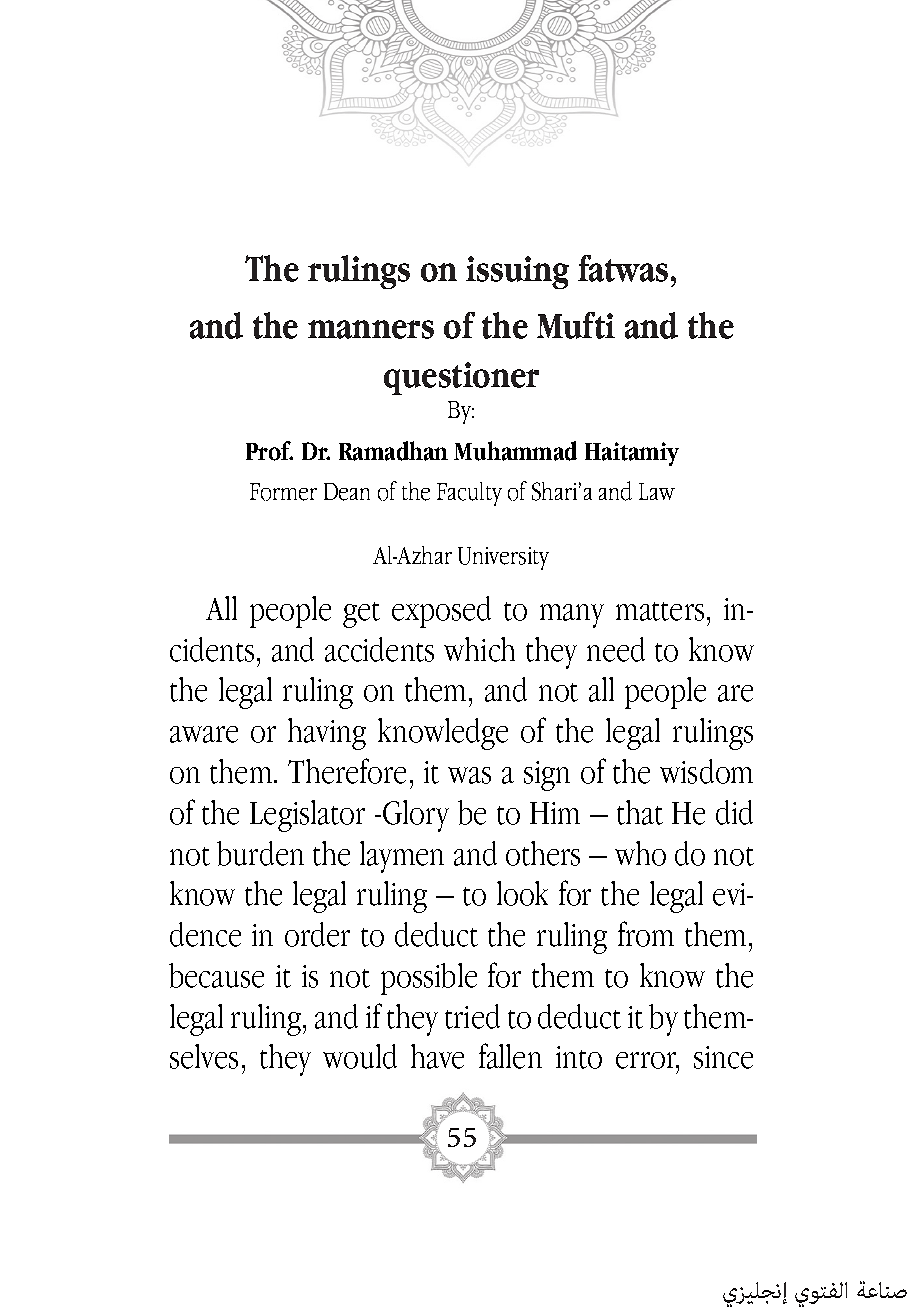 The height and width of the screenshot is (1310, 924). I want to click on burden, so click(260, 853).
